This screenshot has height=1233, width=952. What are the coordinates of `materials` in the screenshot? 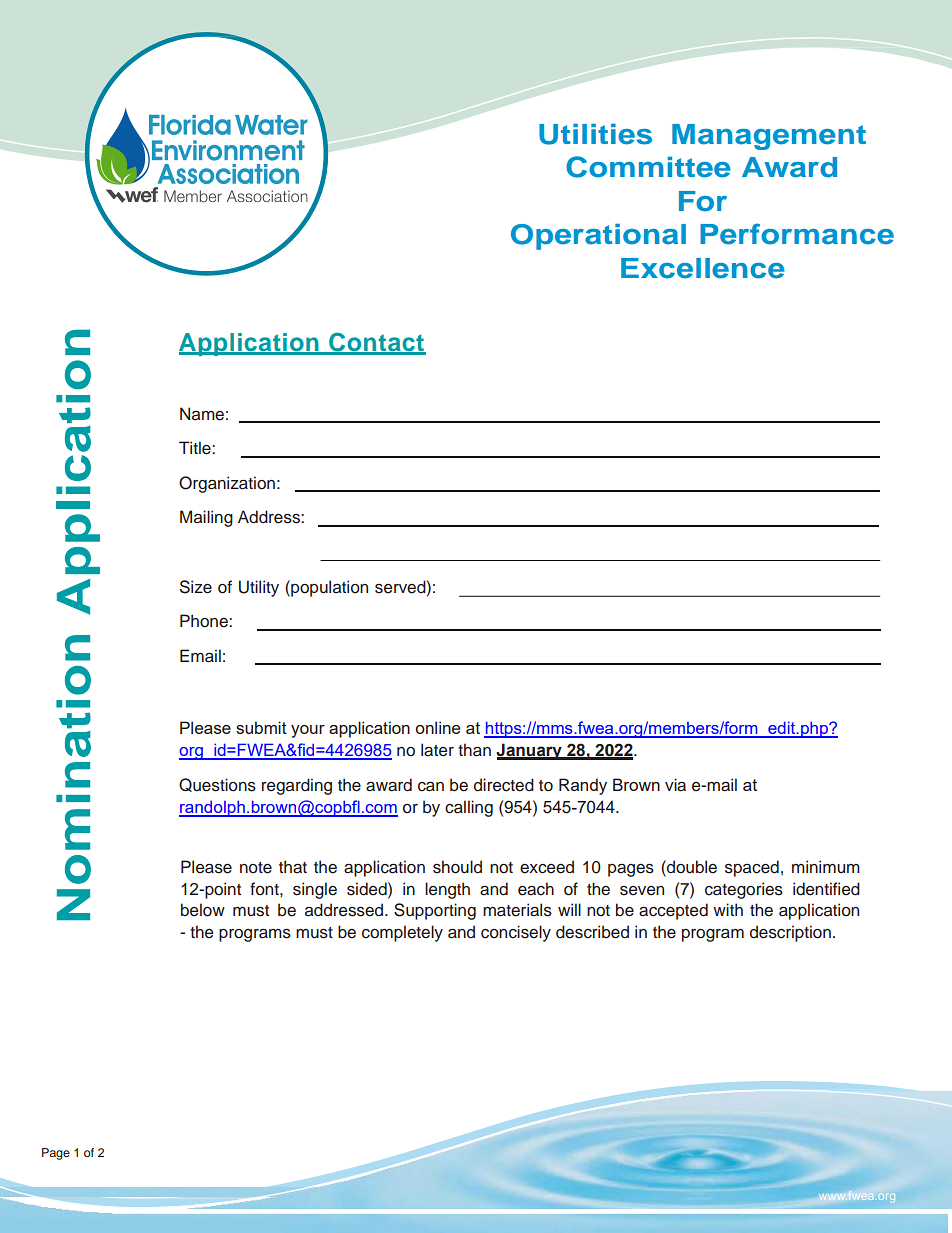 It's located at (517, 910).
